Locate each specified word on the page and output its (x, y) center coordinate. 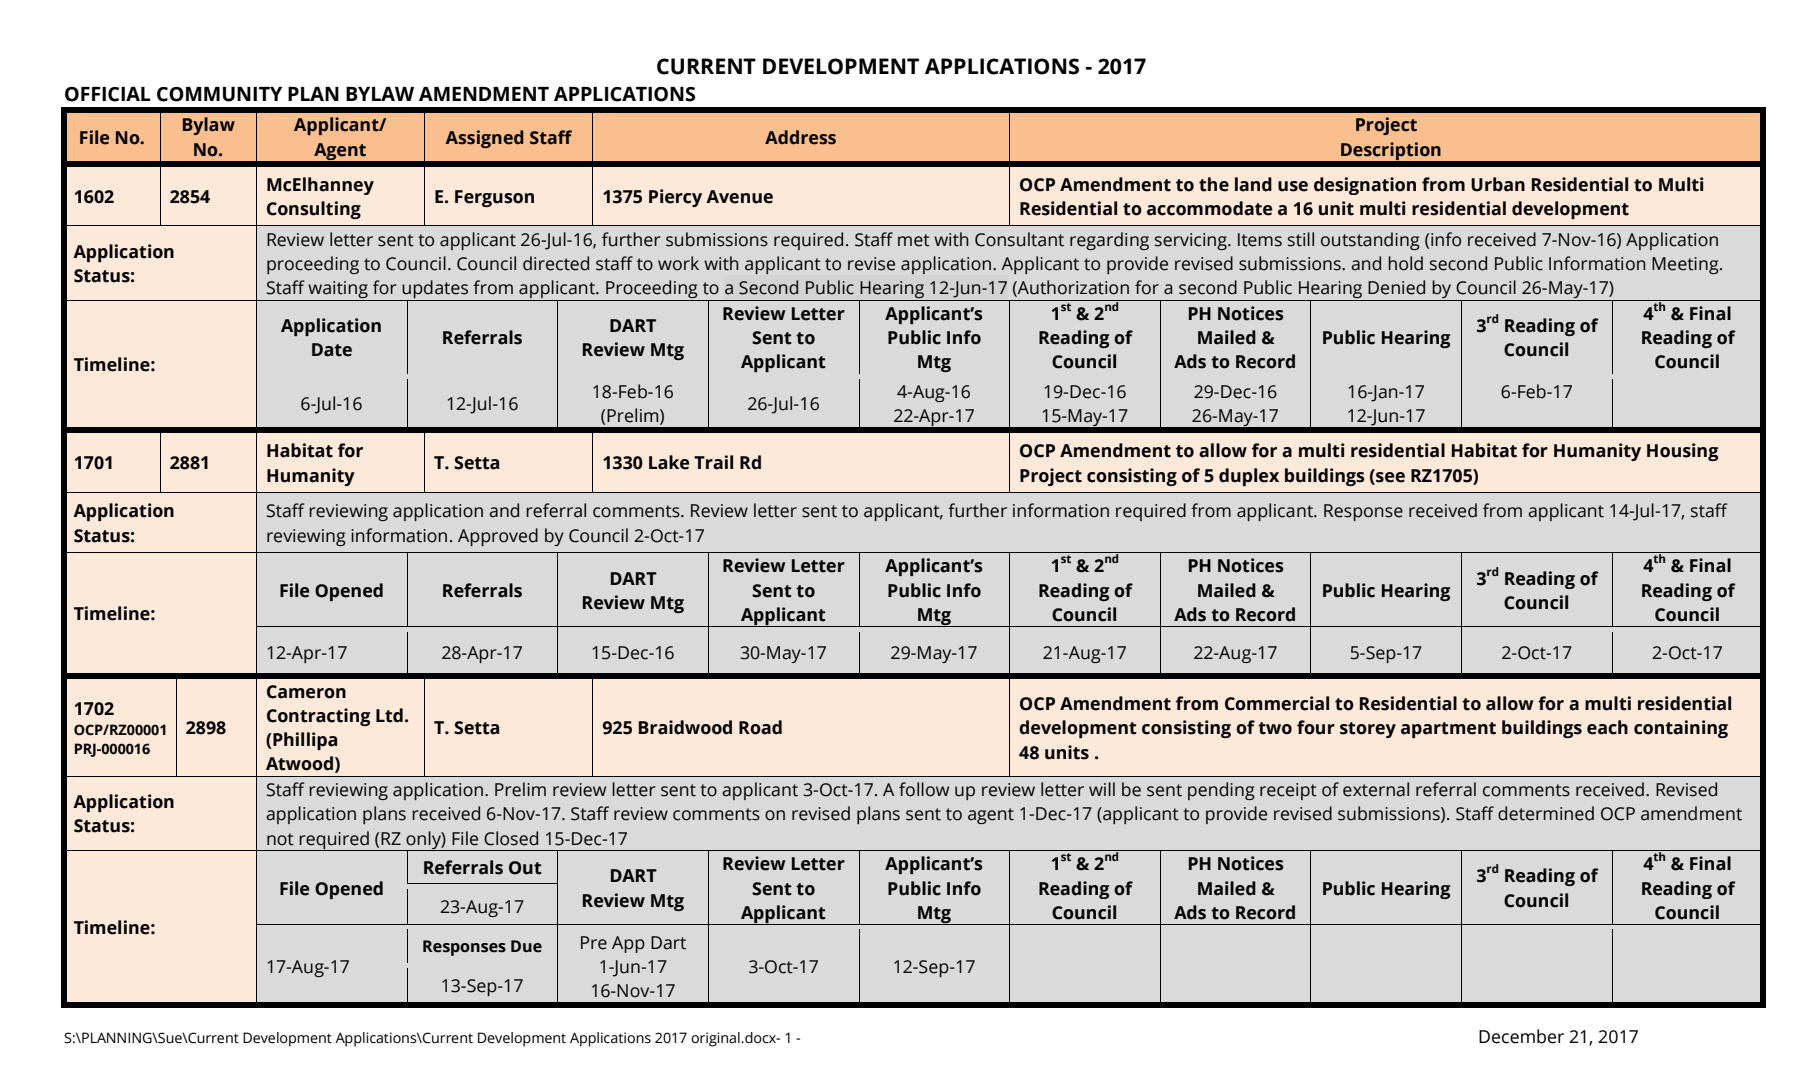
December (1521, 1036)
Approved (498, 537)
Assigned (484, 139)
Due (526, 946)
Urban (1498, 184)
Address (800, 137)
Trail (713, 462)
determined (1546, 813)
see (1389, 476)
